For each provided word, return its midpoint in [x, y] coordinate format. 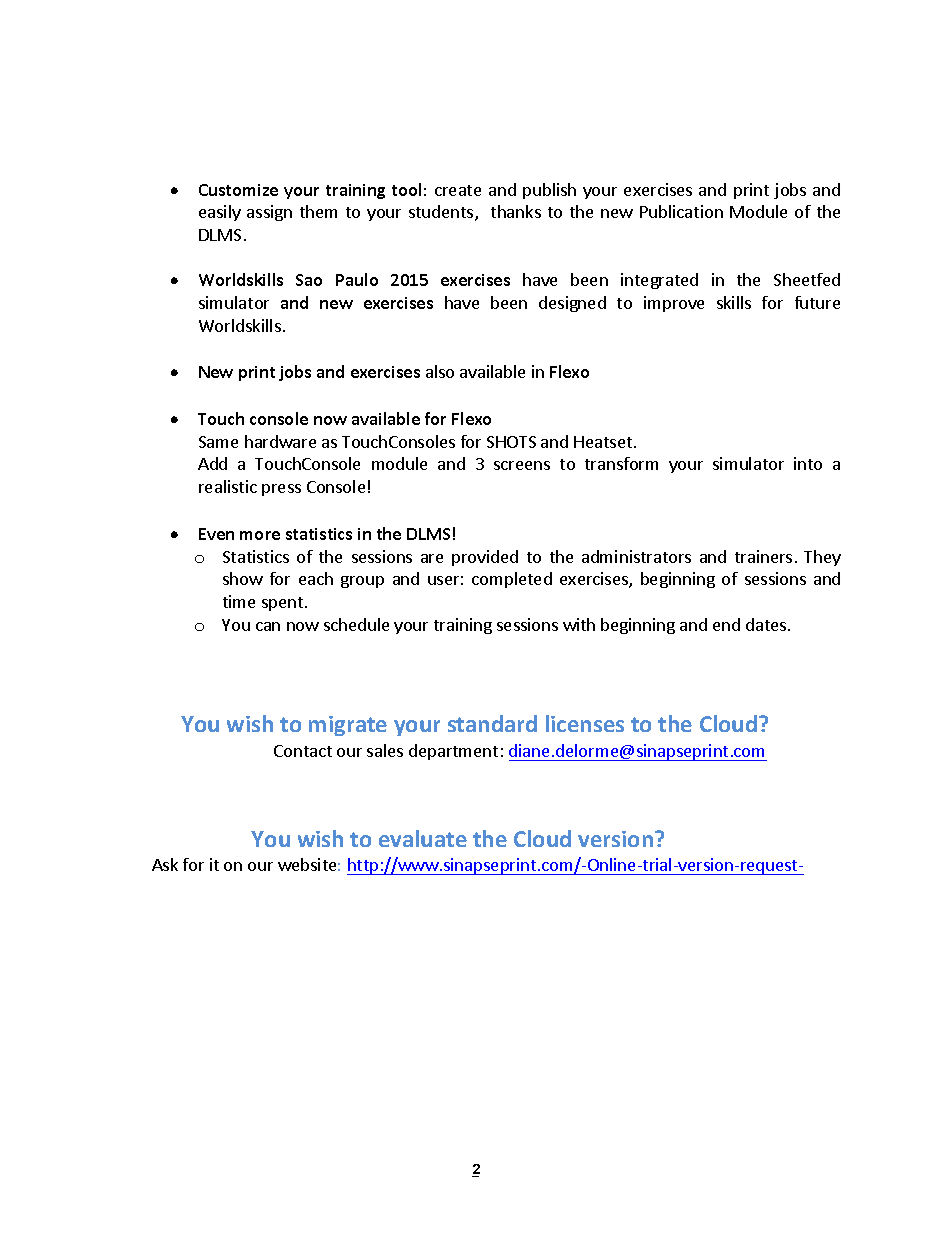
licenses [585, 723]
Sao [309, 280]
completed [512, 580]
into [808, 463]
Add [212, 463]
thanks [516, 211]
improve [674, 304]
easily [220, 213]
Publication [681, 211]
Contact [303, 751]
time [239, 601]
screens [522, 465]
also [440, 371]
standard [492, 723]
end [726, 624]
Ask [165, 864]
